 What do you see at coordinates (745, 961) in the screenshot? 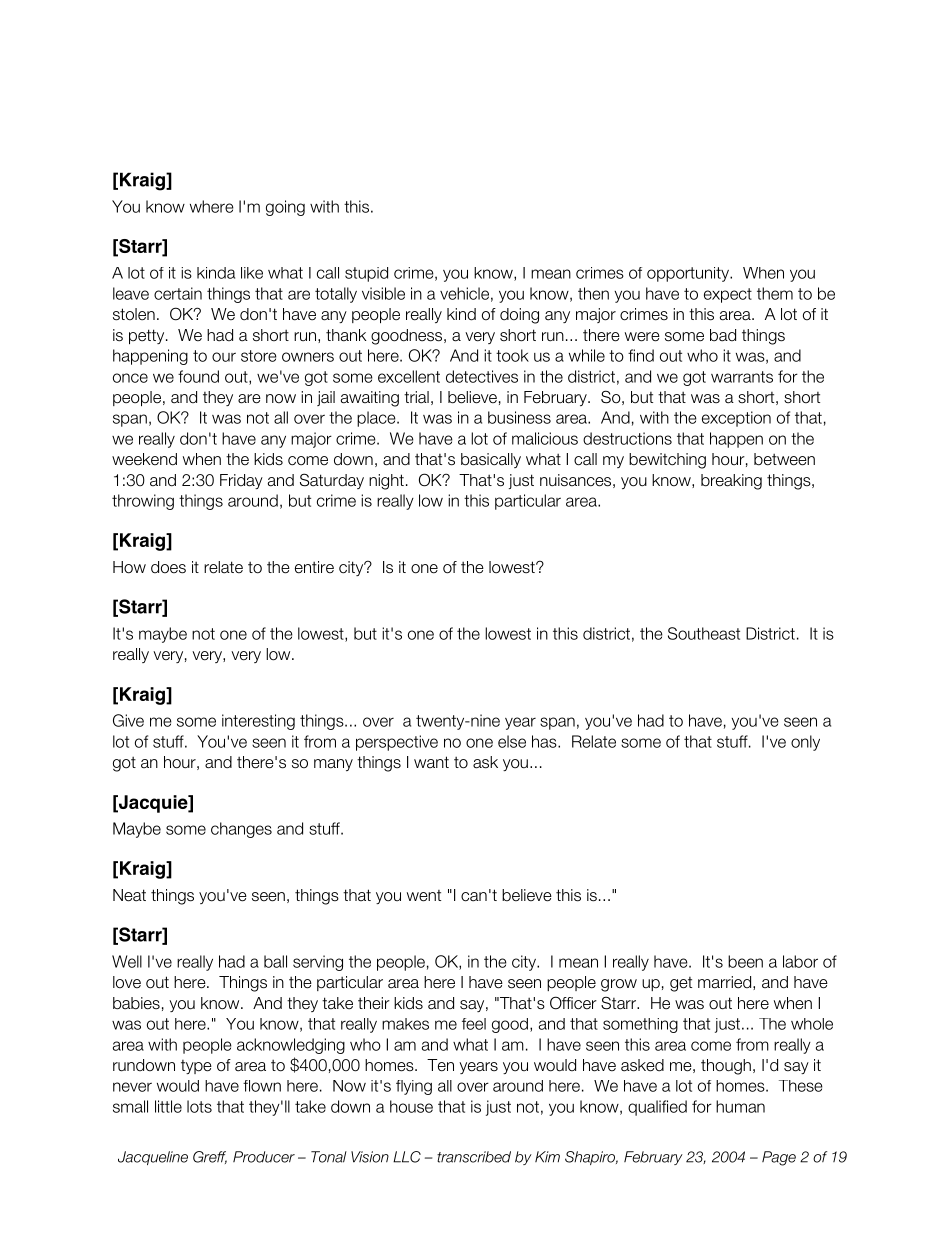
I see `been` at bounding box center [745, 961].
